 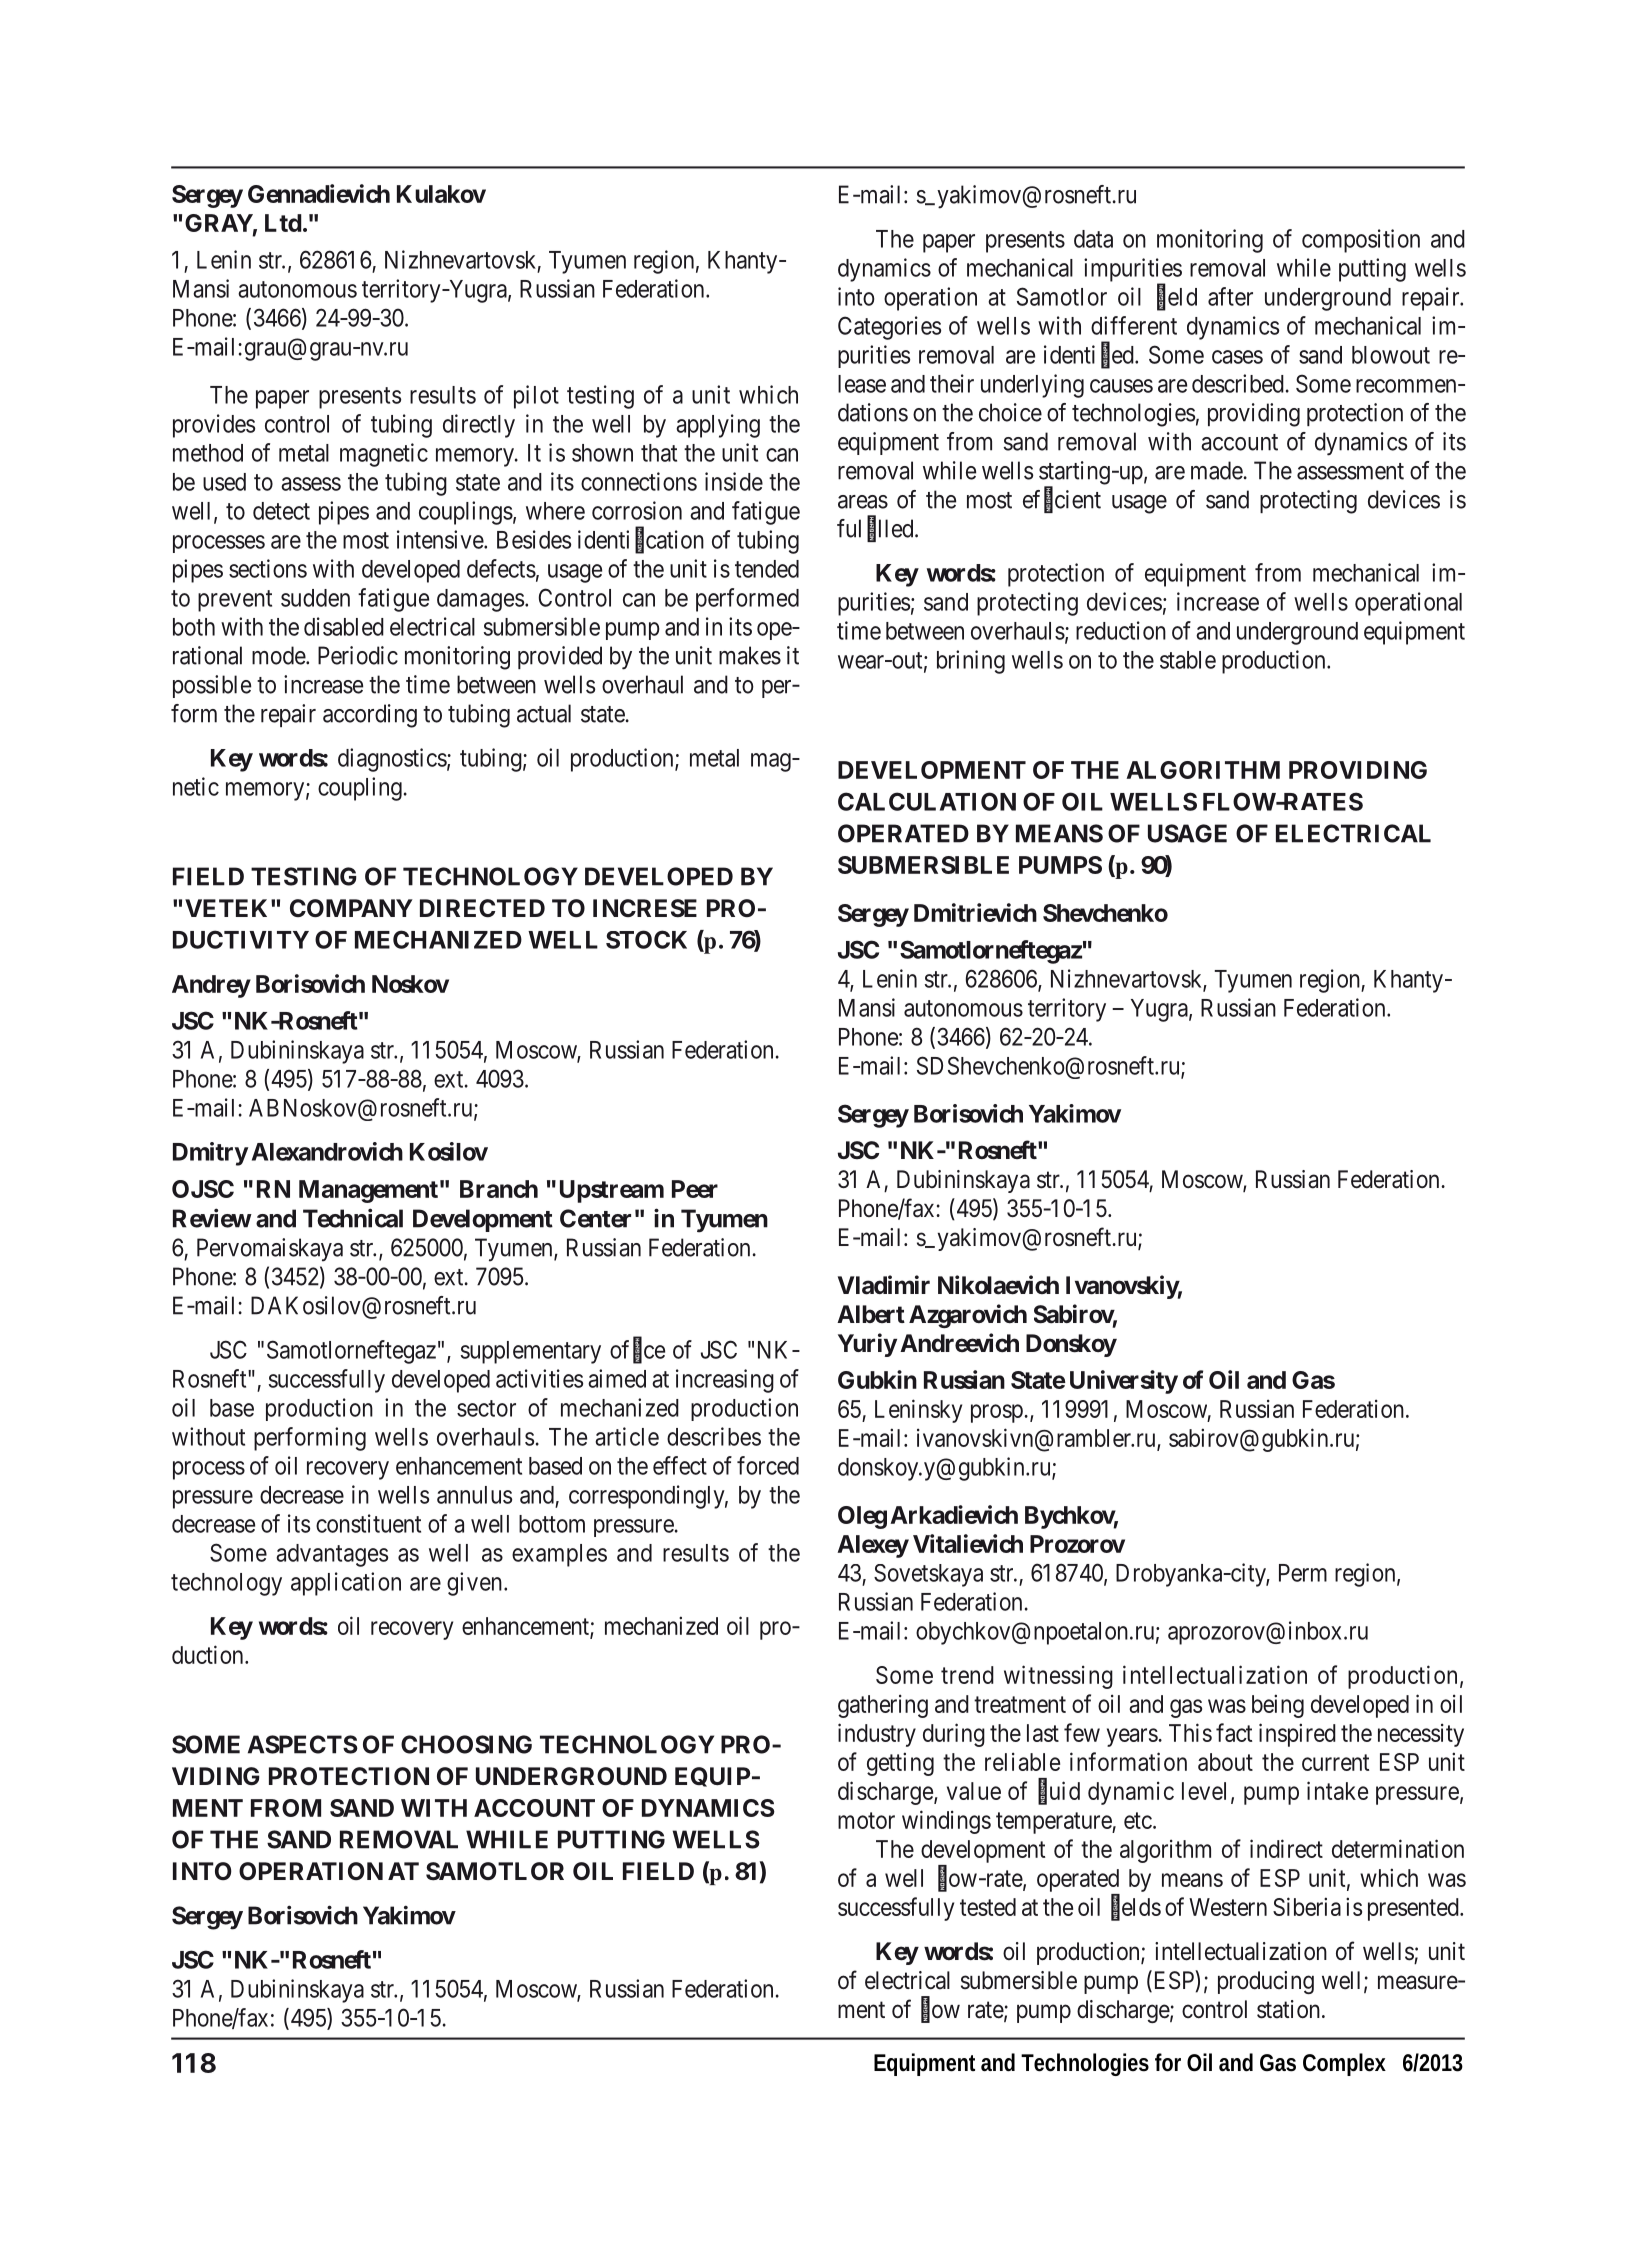 What do you see at coordinates (466, 1744) in the screenshot?
I see `CHOOSING` at bounding box center [466, 1744].
